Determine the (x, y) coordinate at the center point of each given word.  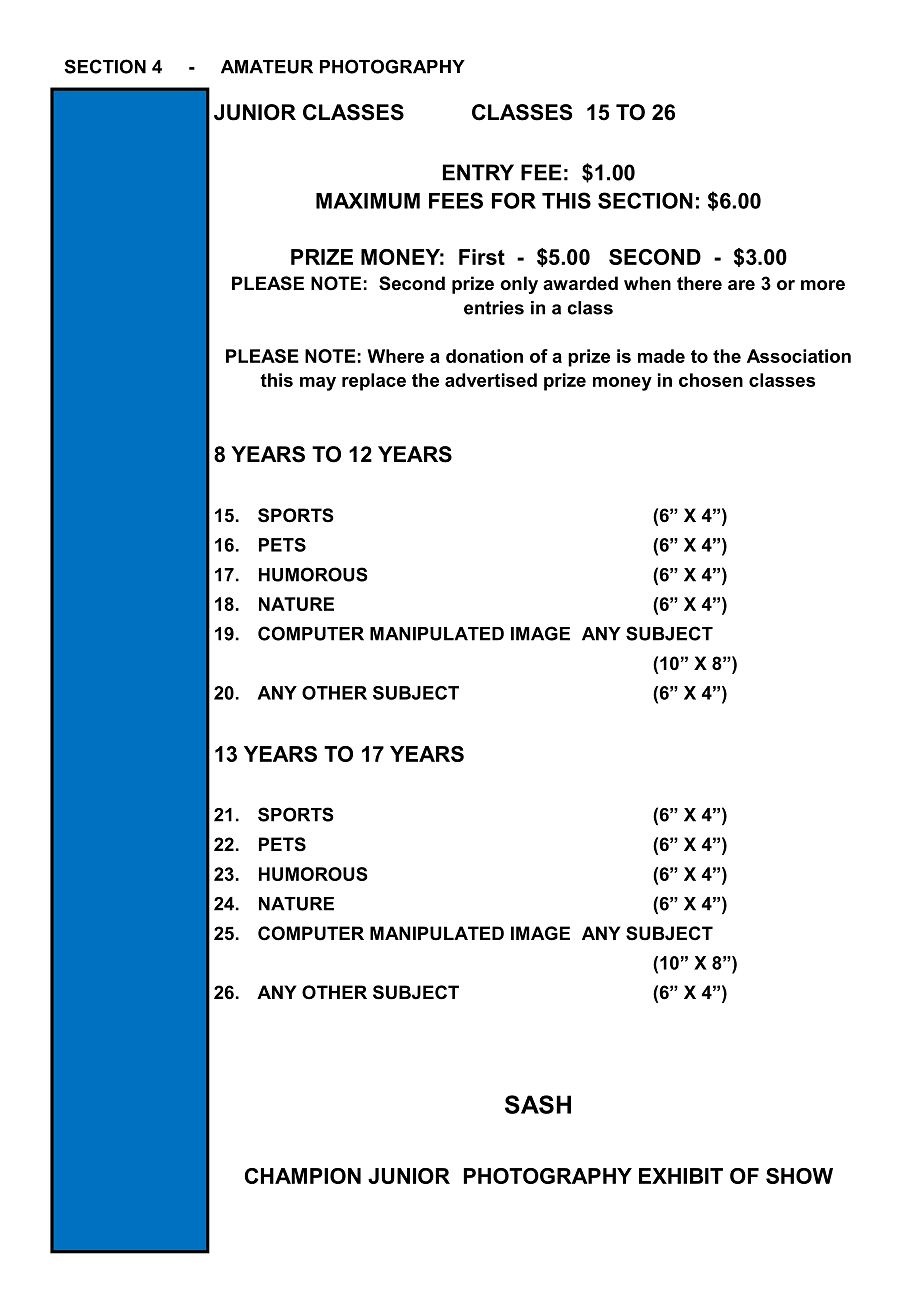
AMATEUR (267, 67)
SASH (538, 1104)
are (741, 285)
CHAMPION (303, 1176)
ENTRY (478, 172)
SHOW (799, 1176)
